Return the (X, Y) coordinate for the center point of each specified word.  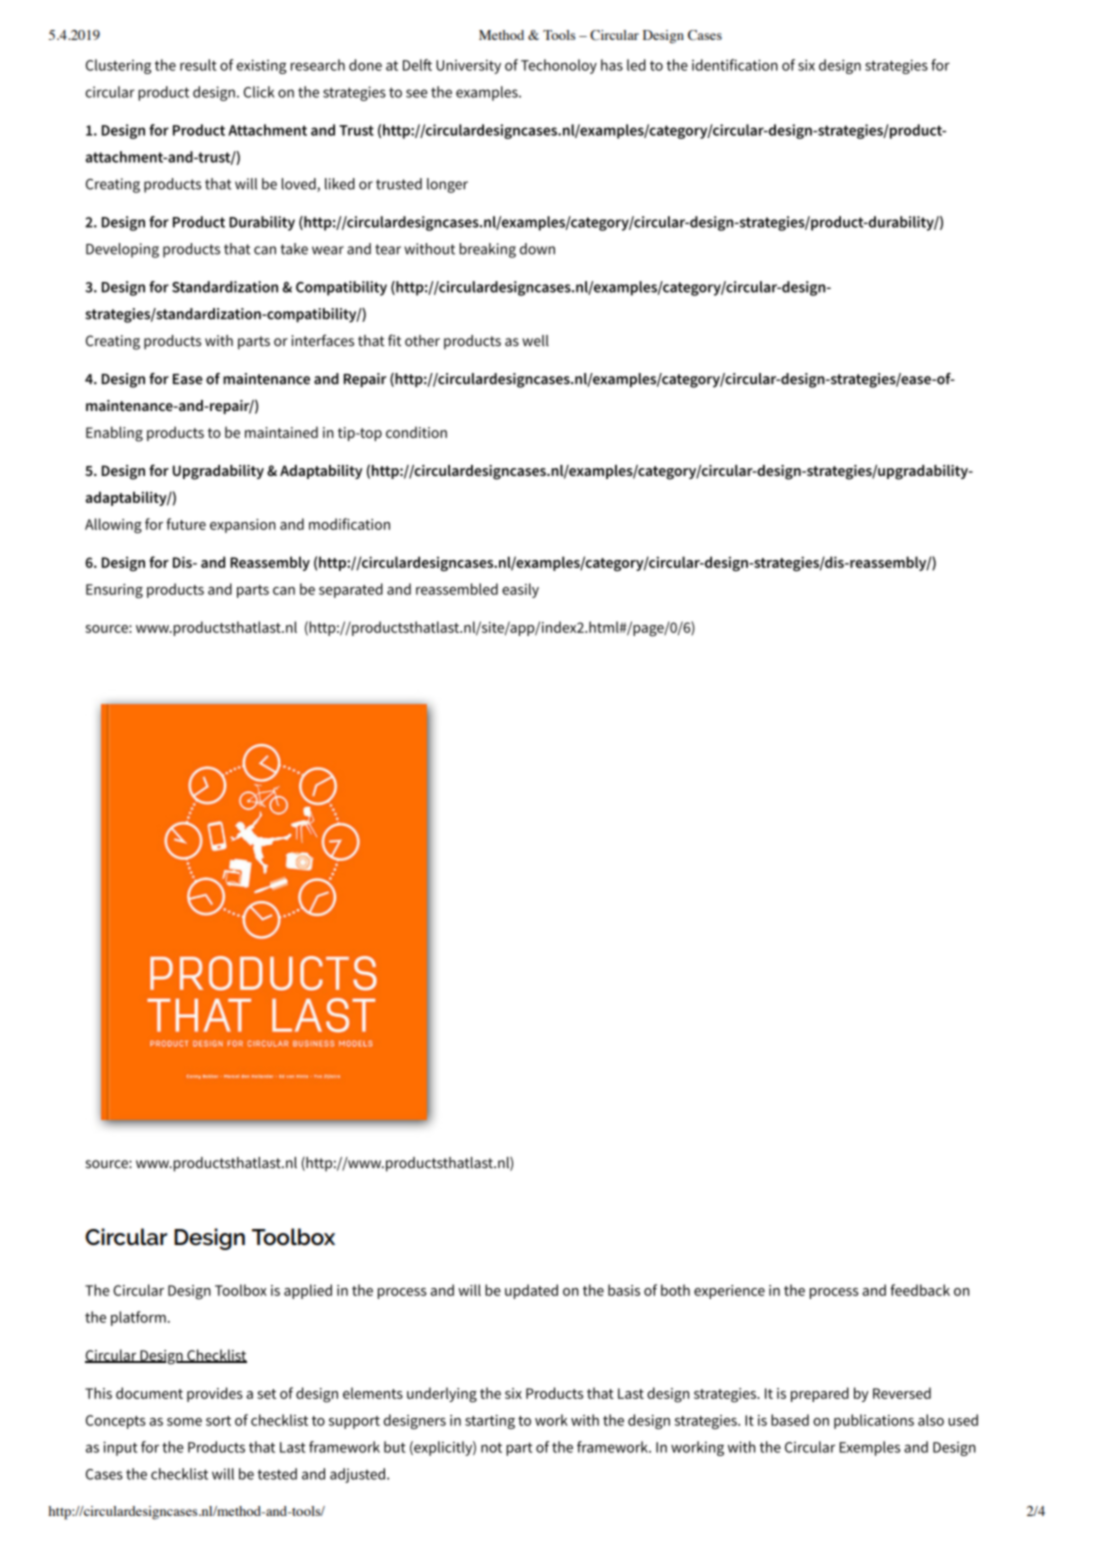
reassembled (457, 589)
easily (520, 590)
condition (416, 432)
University (468, 66)
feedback (920, 1290)
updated (531, 1291)
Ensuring (114, 591)
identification (735, 65)
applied (308, 1291)
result (198, 65)
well (535, 341)
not (491, 1447)
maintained (281, 432)
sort (218, 1421)
